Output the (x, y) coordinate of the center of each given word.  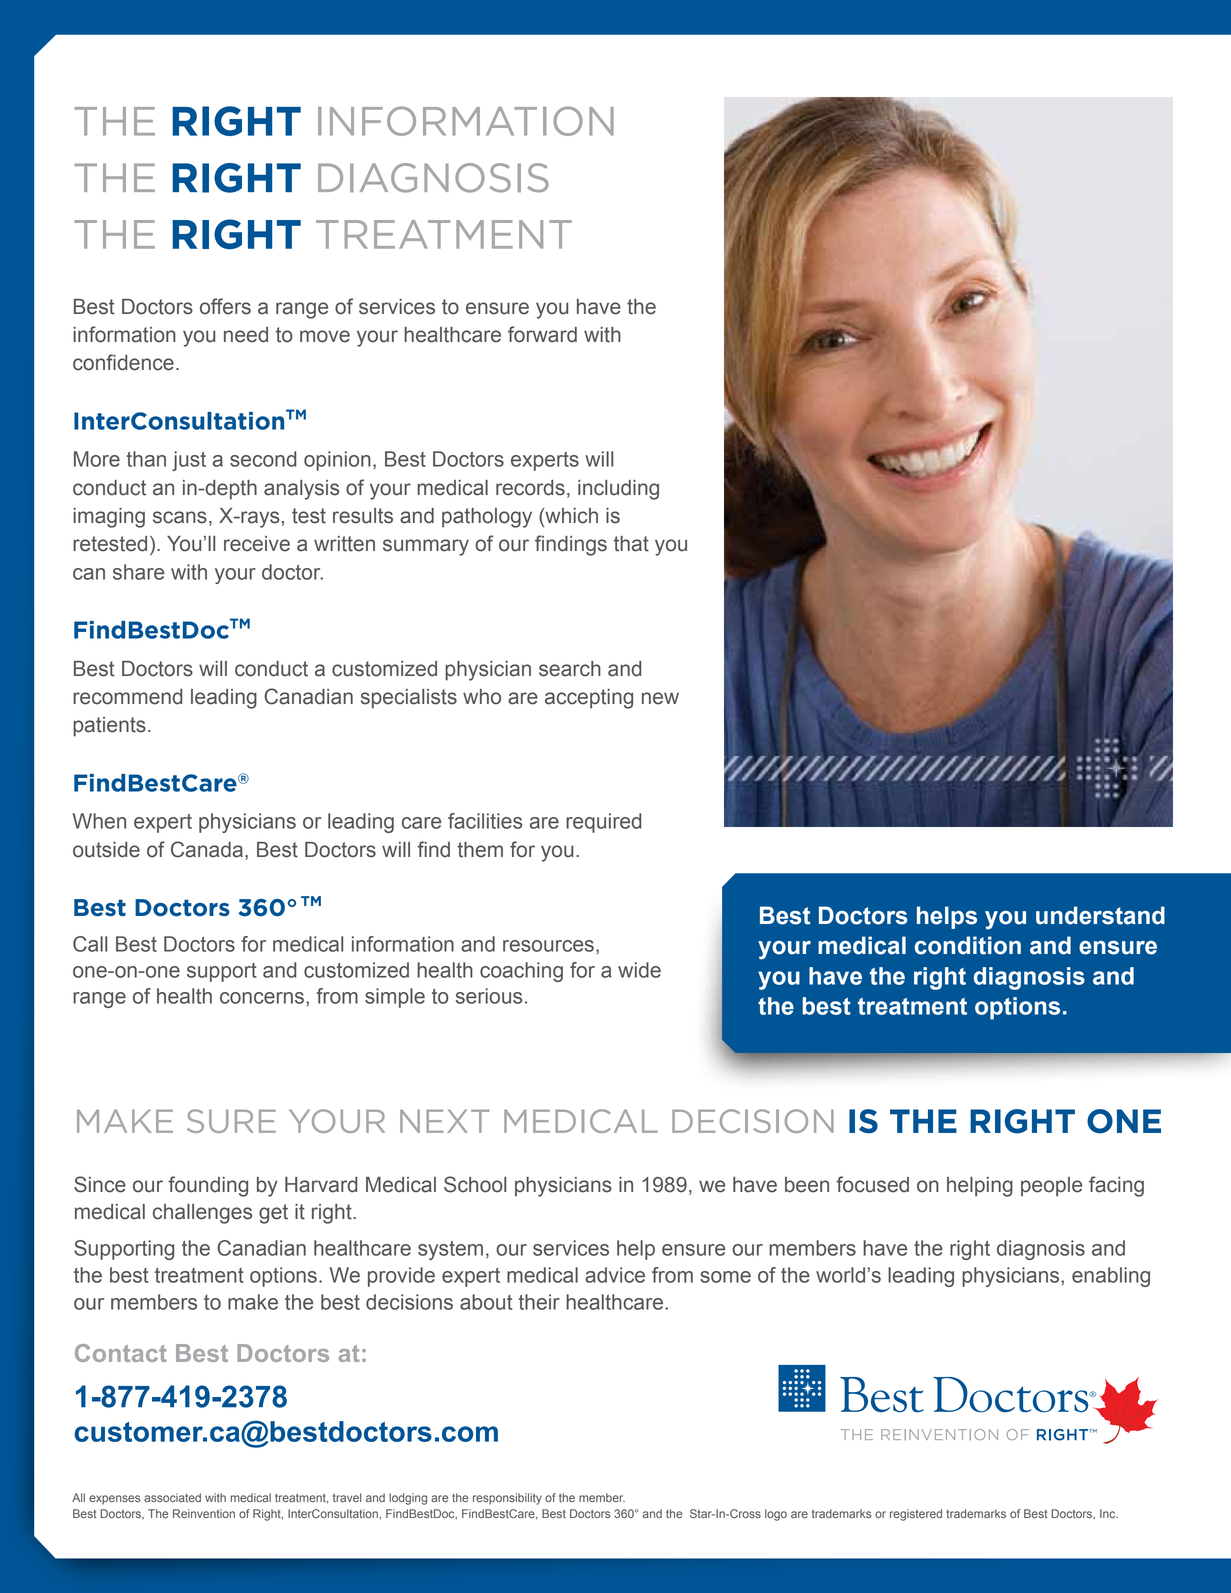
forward (542, 334)
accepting (589, 699)
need (246, 335)
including (618, 490)
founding (208, 1186)
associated (172, 1497)
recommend (127, 697)
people (1051, 1187)
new (660, 698)
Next (445, 1121)
